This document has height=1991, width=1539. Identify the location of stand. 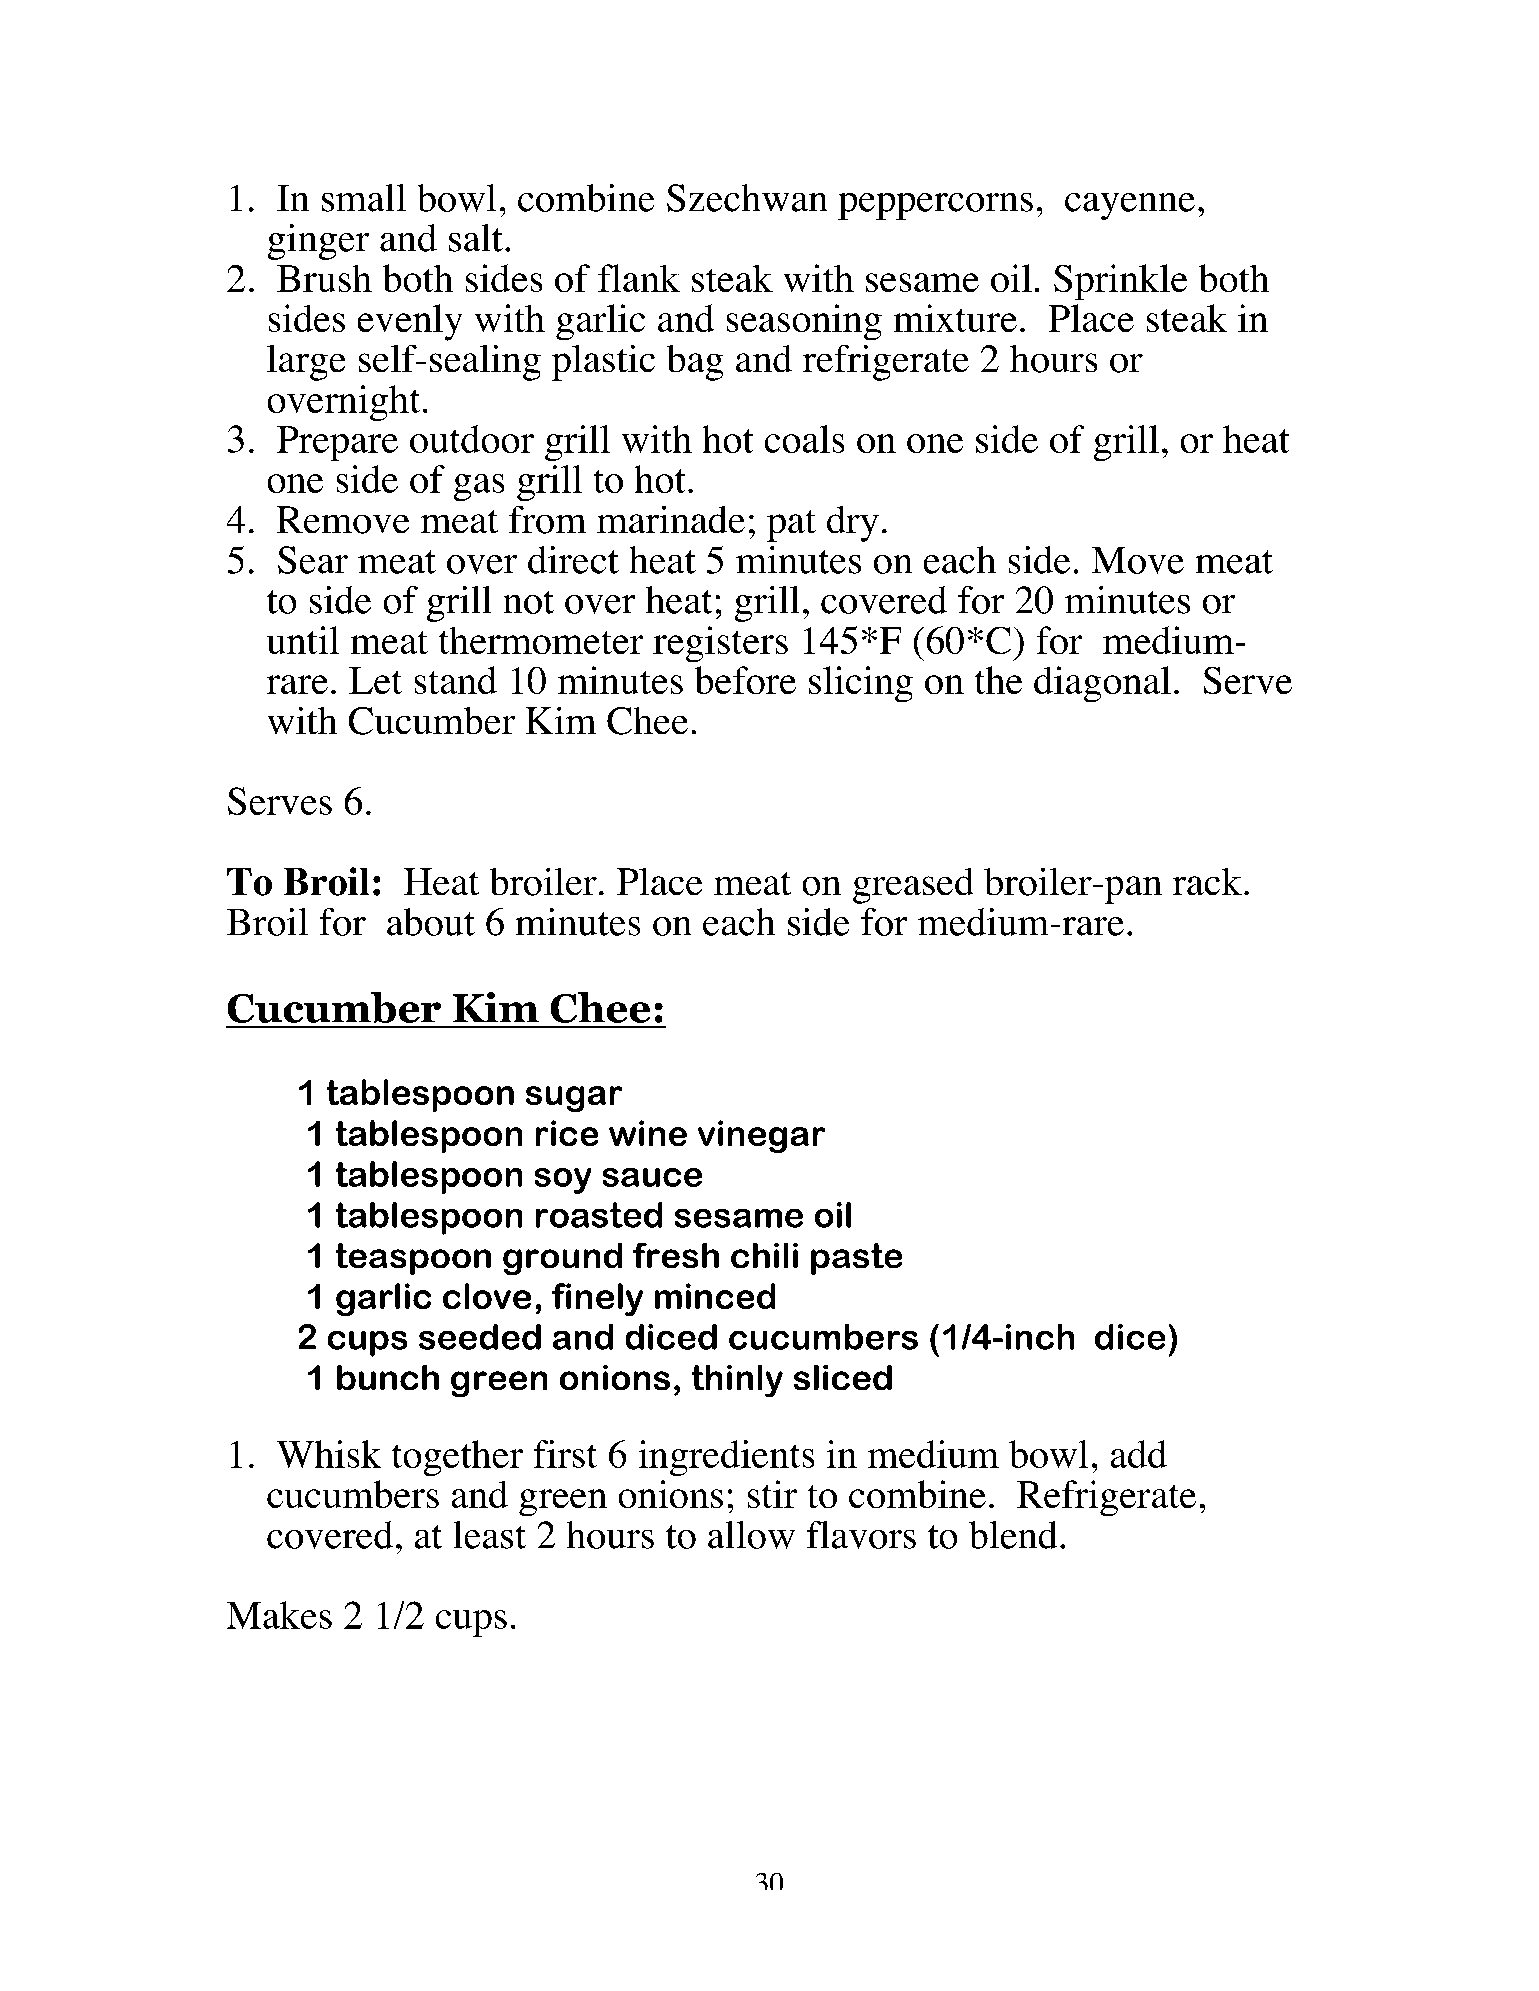
(456, 680).
